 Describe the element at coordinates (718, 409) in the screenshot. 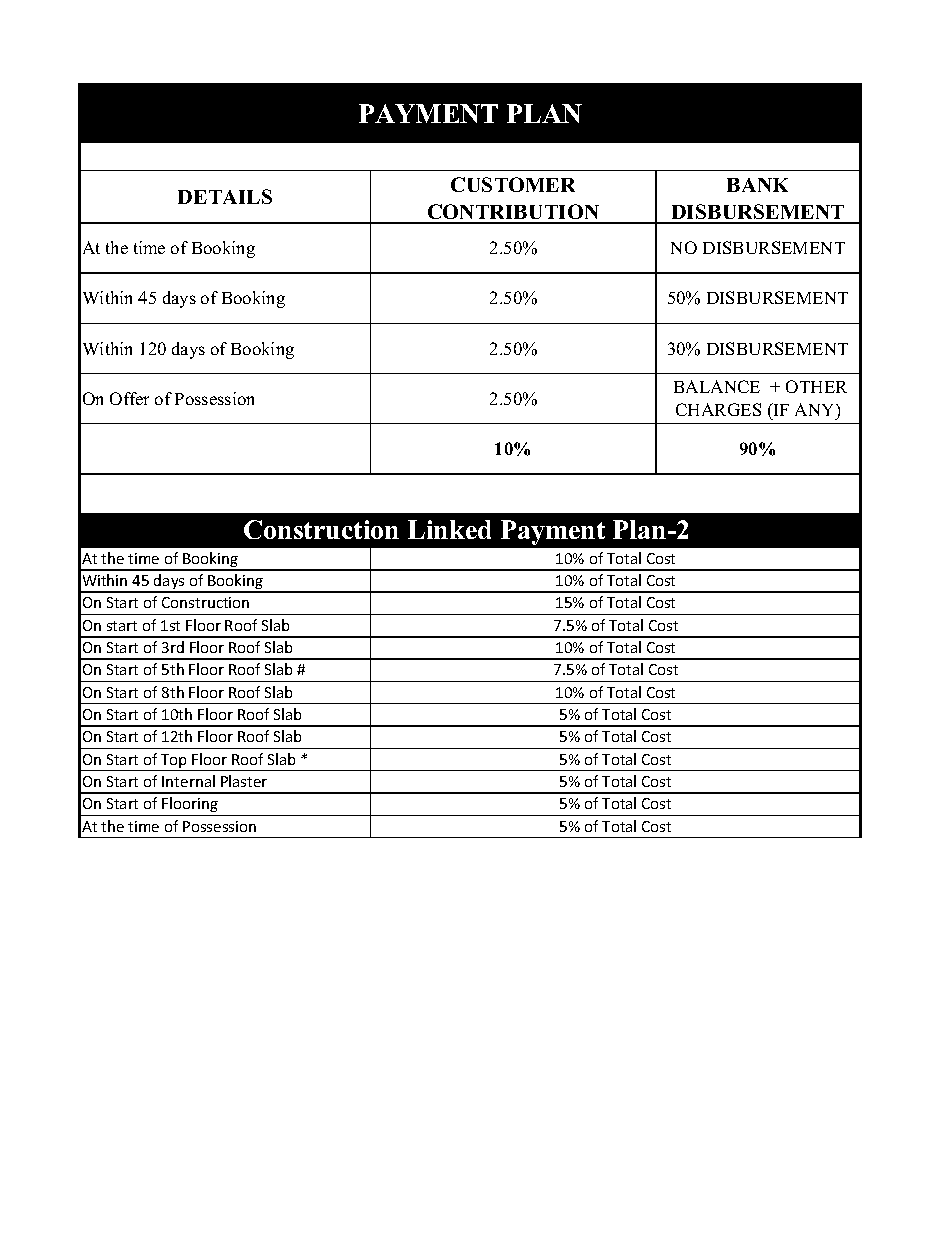

I see `CHARGES` at that location.
